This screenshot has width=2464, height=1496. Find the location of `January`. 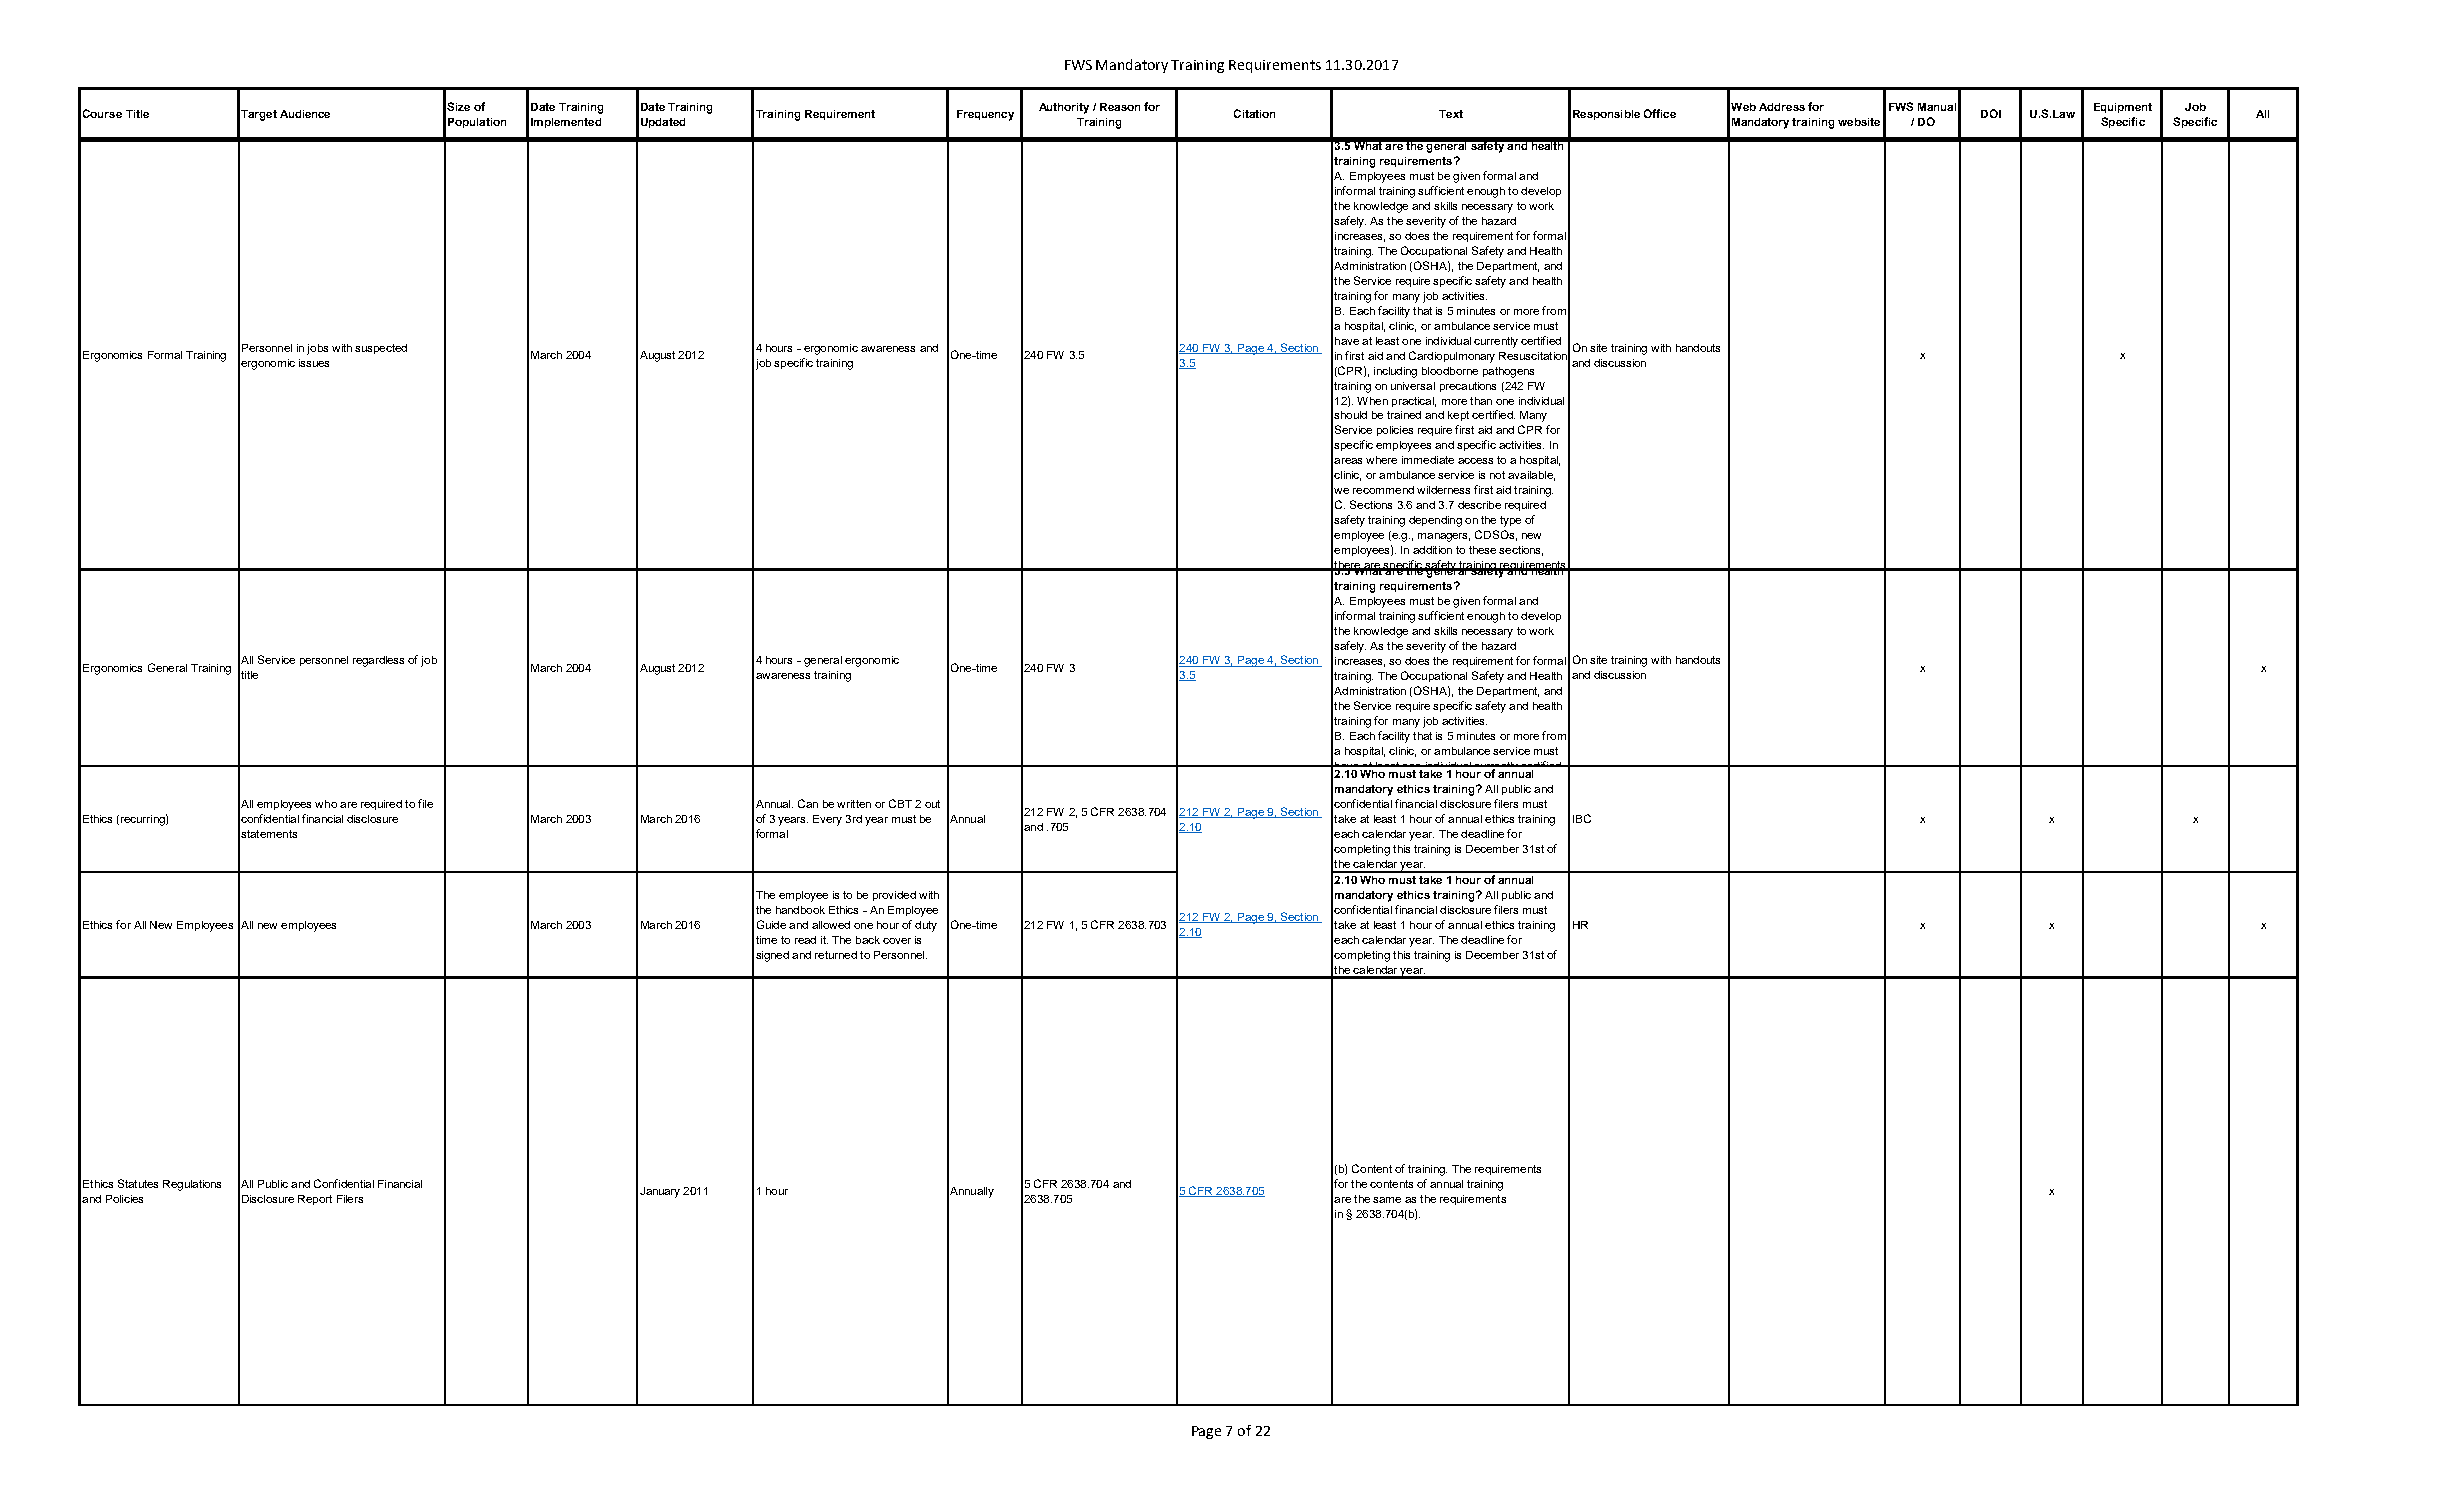

January is located at coordinates (660, 1192).
